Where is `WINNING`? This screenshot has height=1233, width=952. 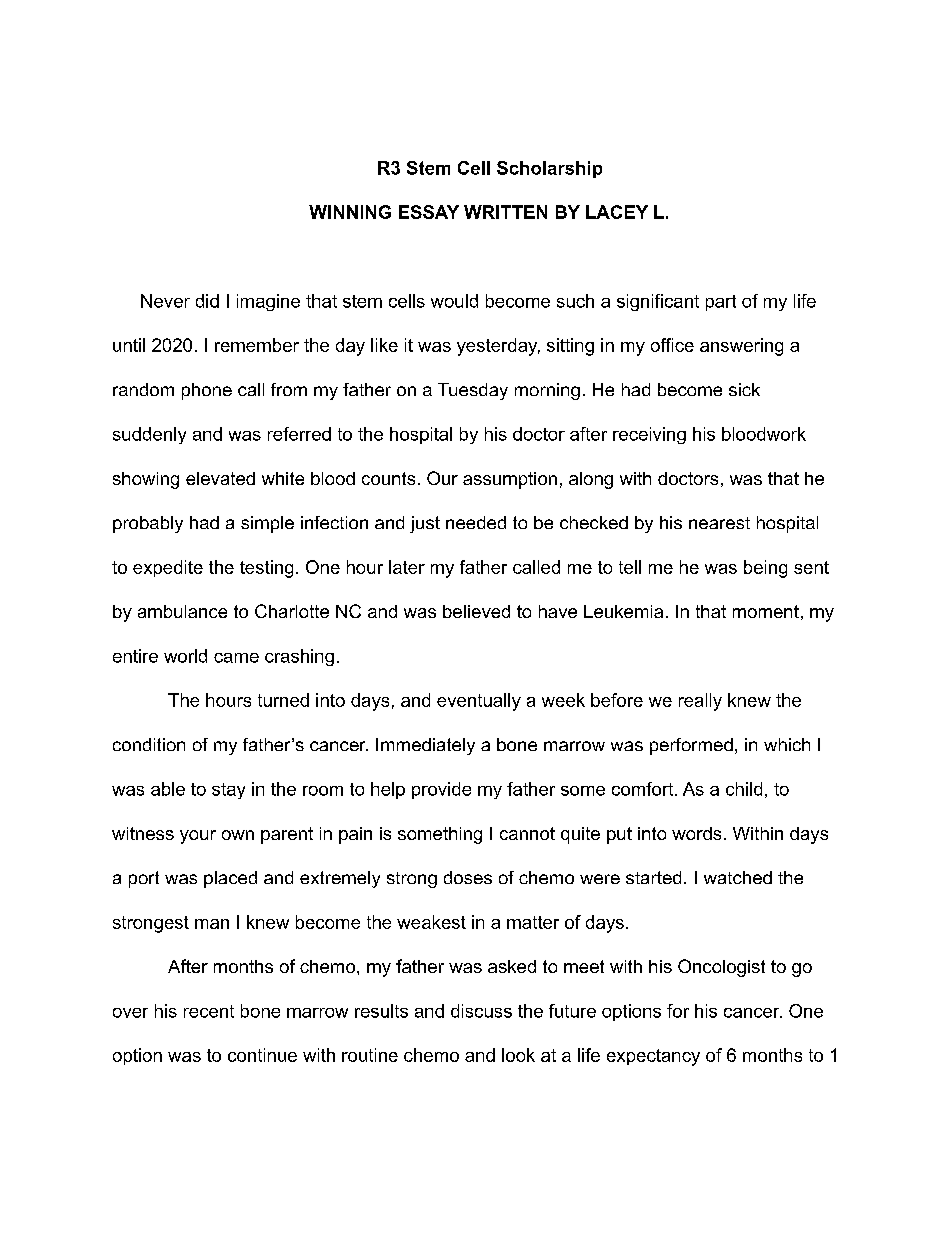
WINNING is located at coordinates (350, 212).
